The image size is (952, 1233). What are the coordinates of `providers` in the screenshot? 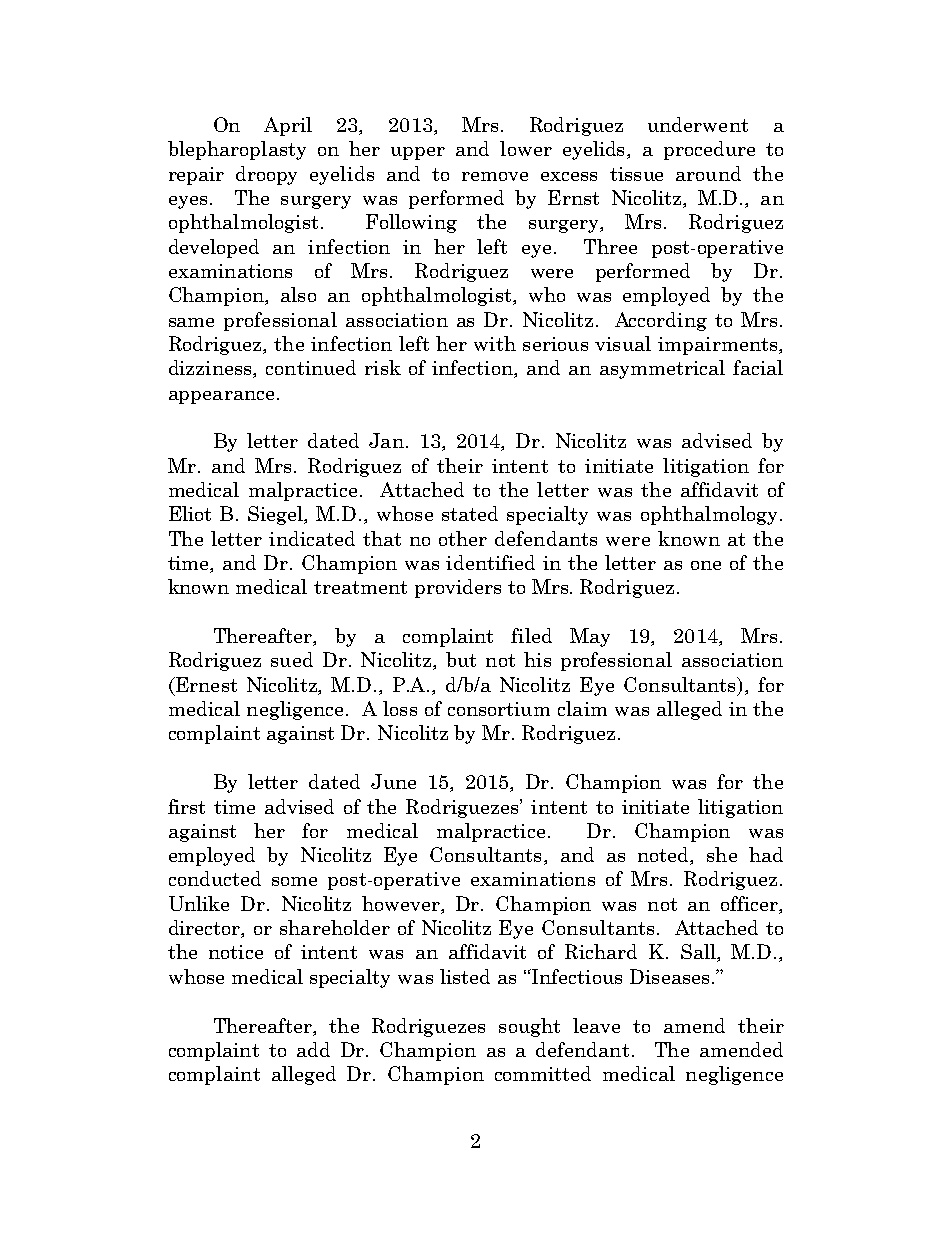 It's located at (458, 588).
